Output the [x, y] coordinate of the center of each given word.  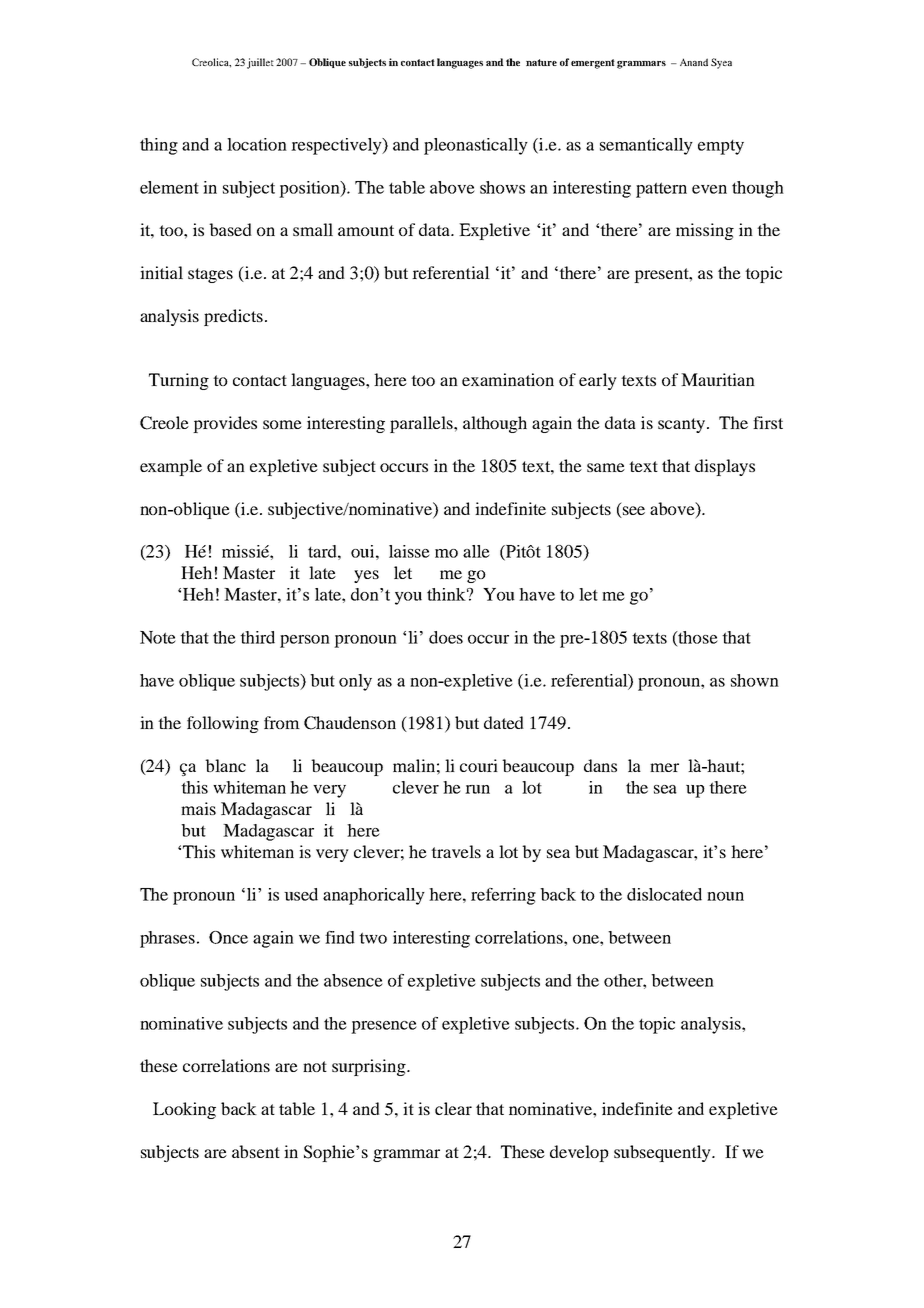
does [446, 637]
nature [541, 62]
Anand [694, 62]
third [257, 637]
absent [256, 1151]
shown [755, 680]
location [257, 144]
